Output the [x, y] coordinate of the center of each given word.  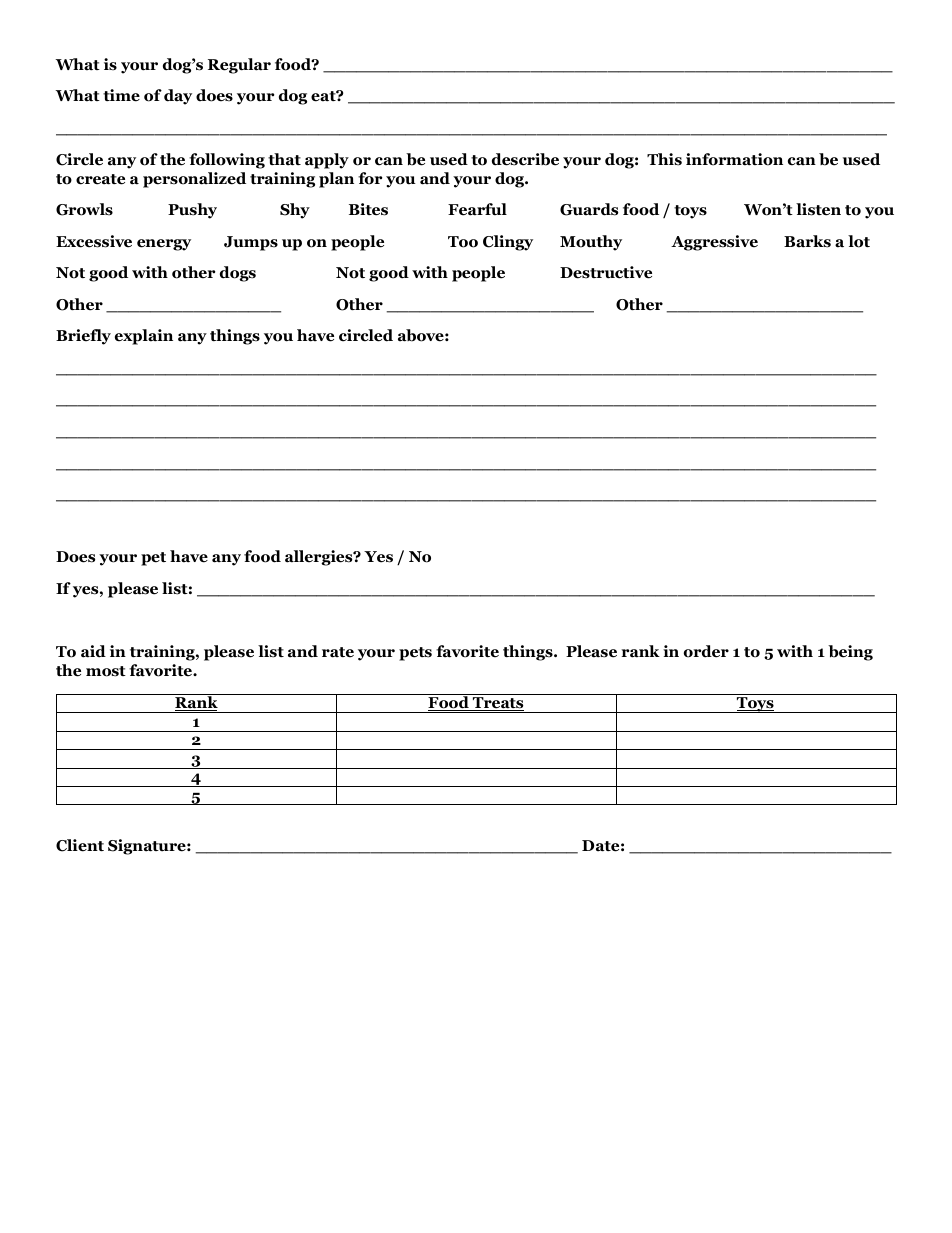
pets [415, 654]
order [706, 651]
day [178, 97]
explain [144, 337]
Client [80, 845]
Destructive [606, 272]
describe [525, 159]
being [850, 653]
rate [338, 652]
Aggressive [714, 243]
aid [93, 651]
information [734, 159]
